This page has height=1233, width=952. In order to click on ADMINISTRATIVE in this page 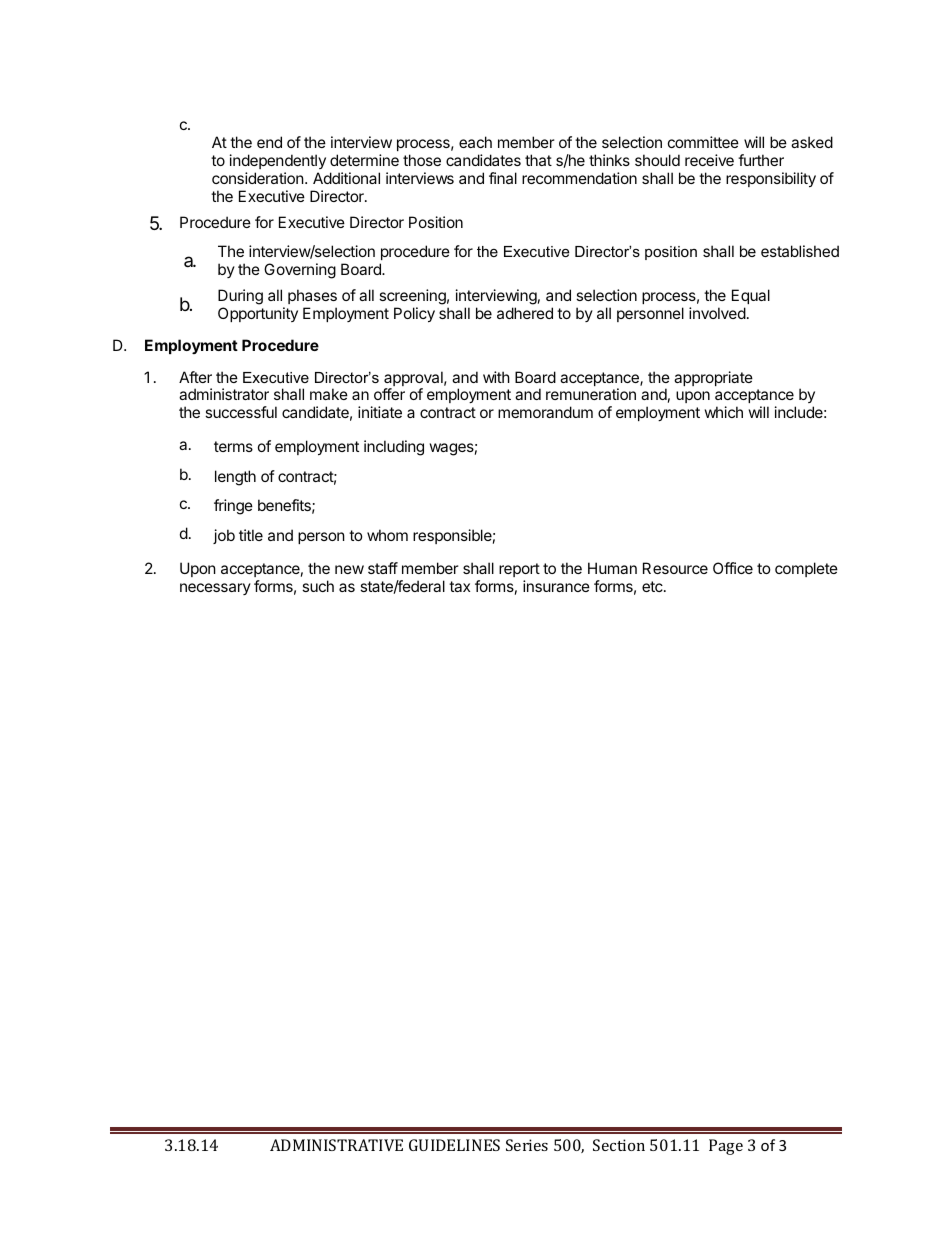, I will do `click(336, 1145)`.
